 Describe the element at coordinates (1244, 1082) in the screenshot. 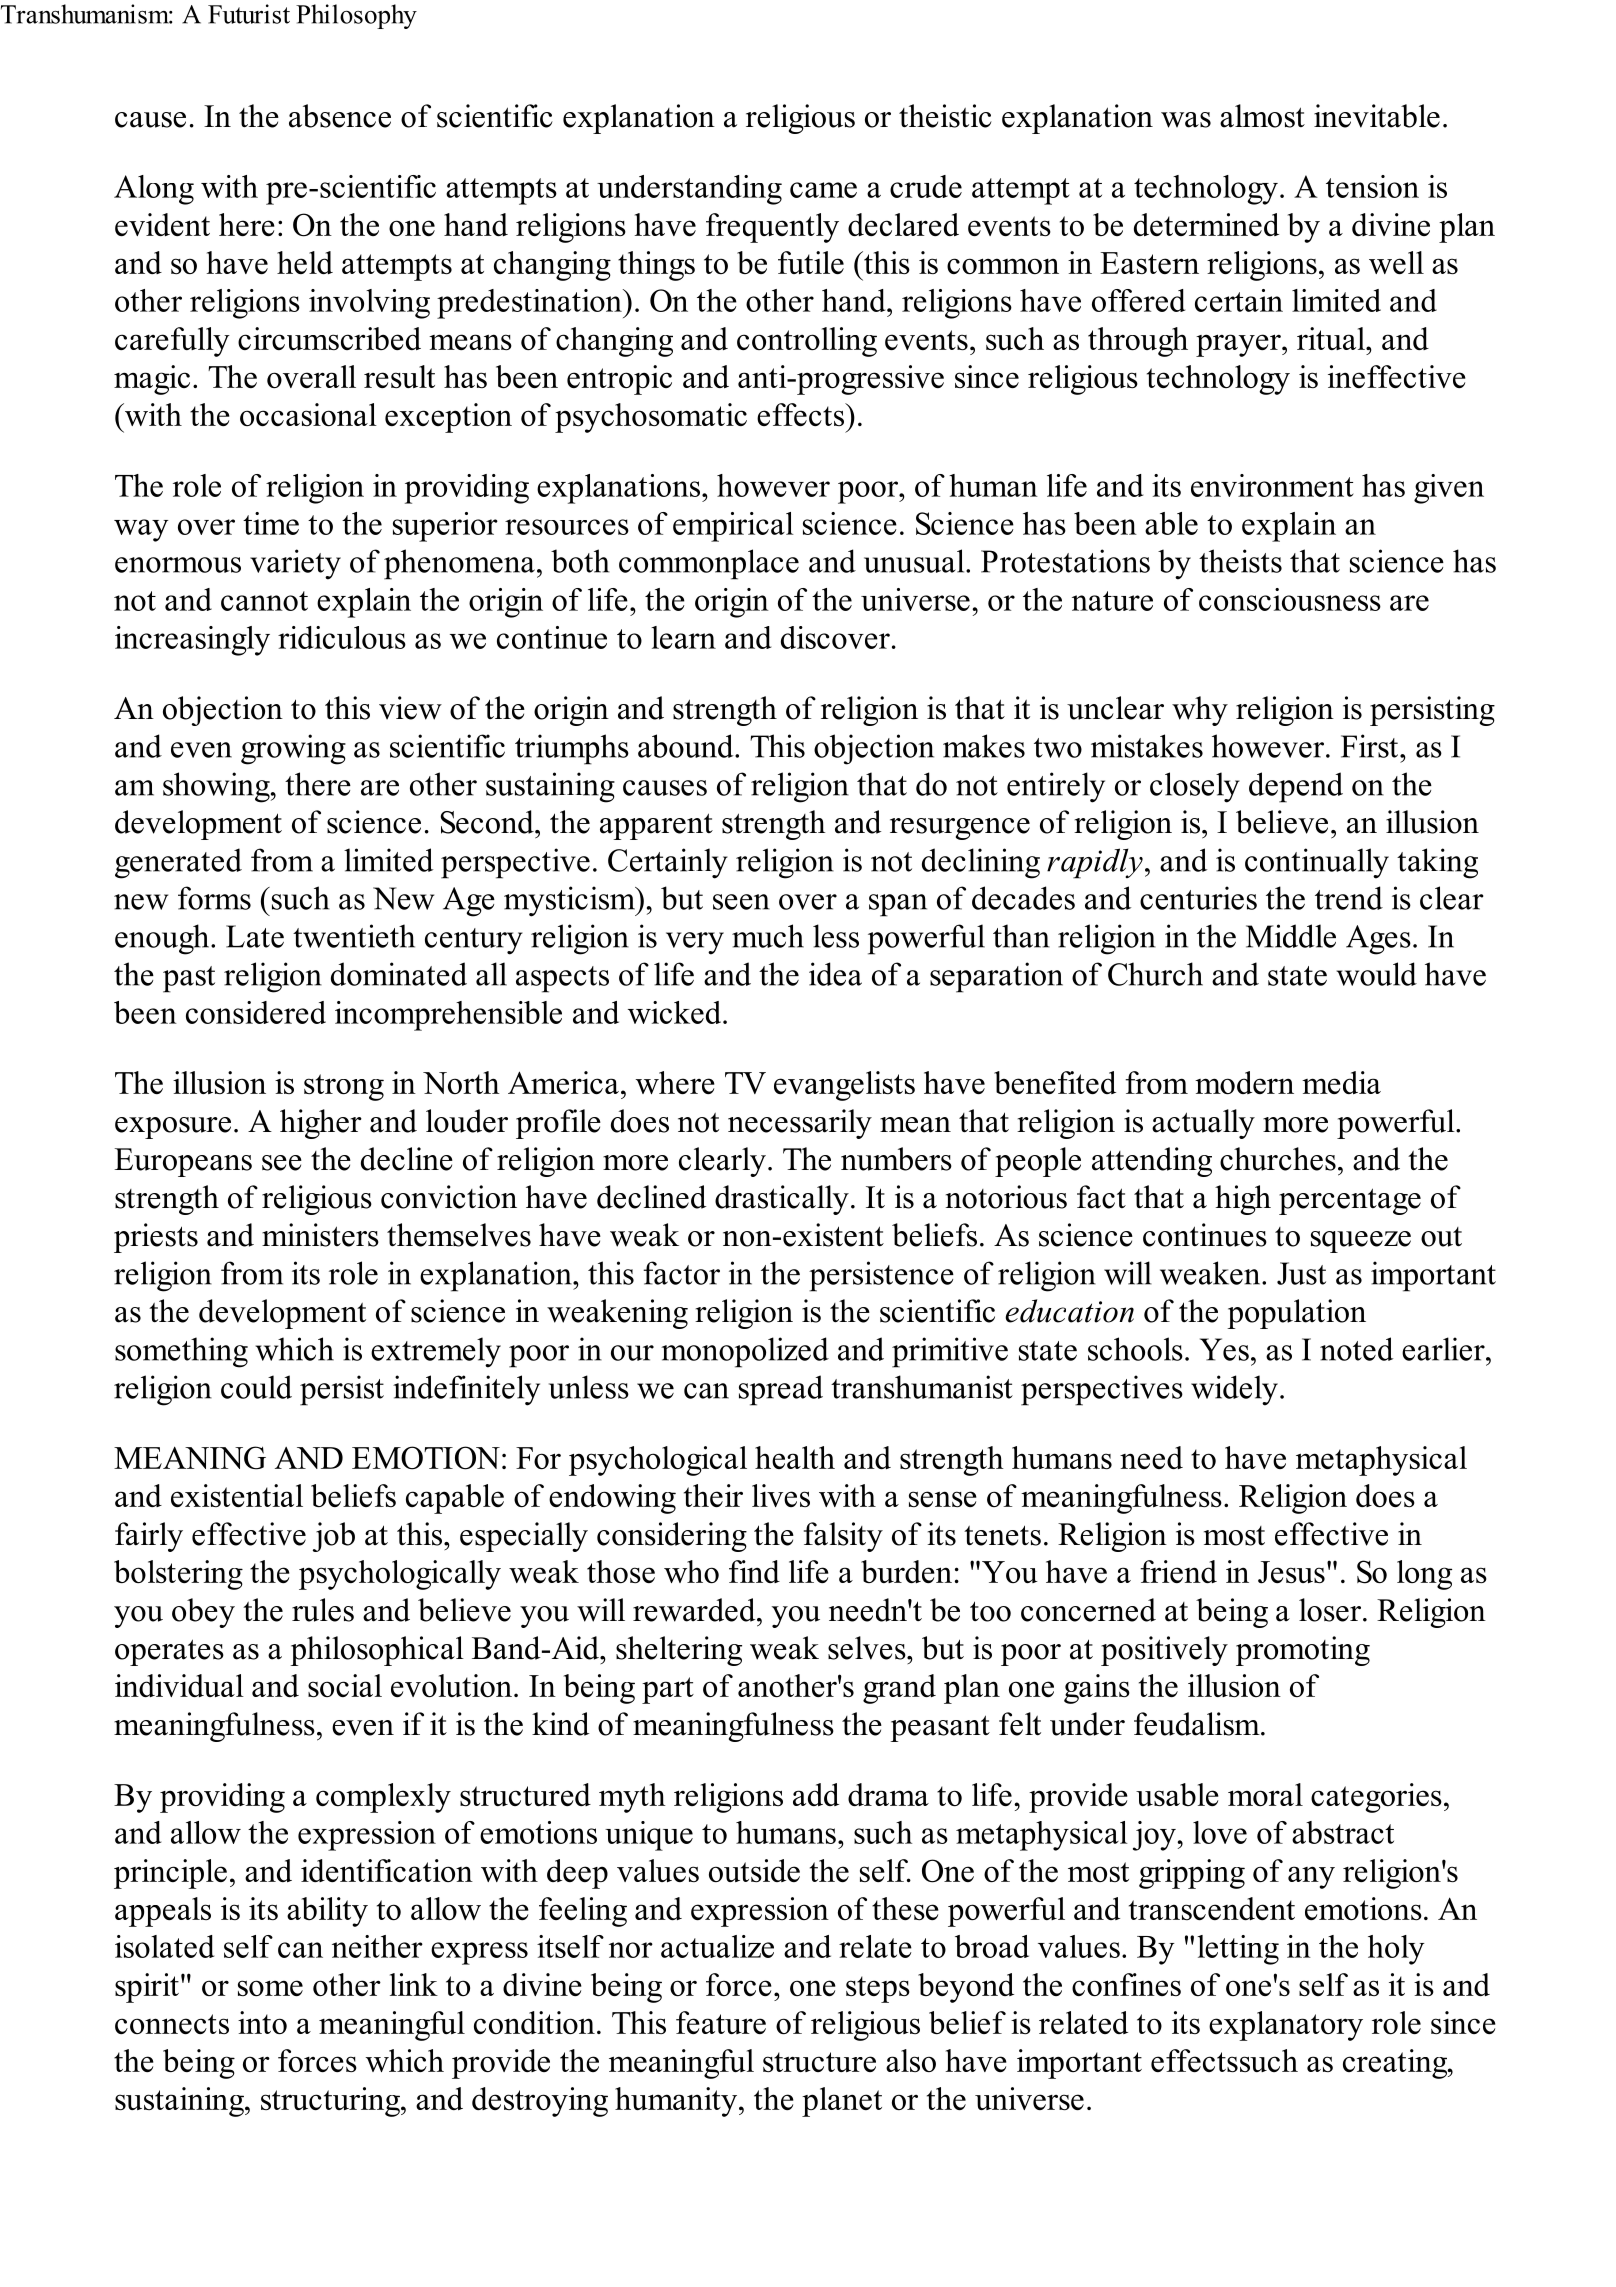

I see `modern` at that location.
